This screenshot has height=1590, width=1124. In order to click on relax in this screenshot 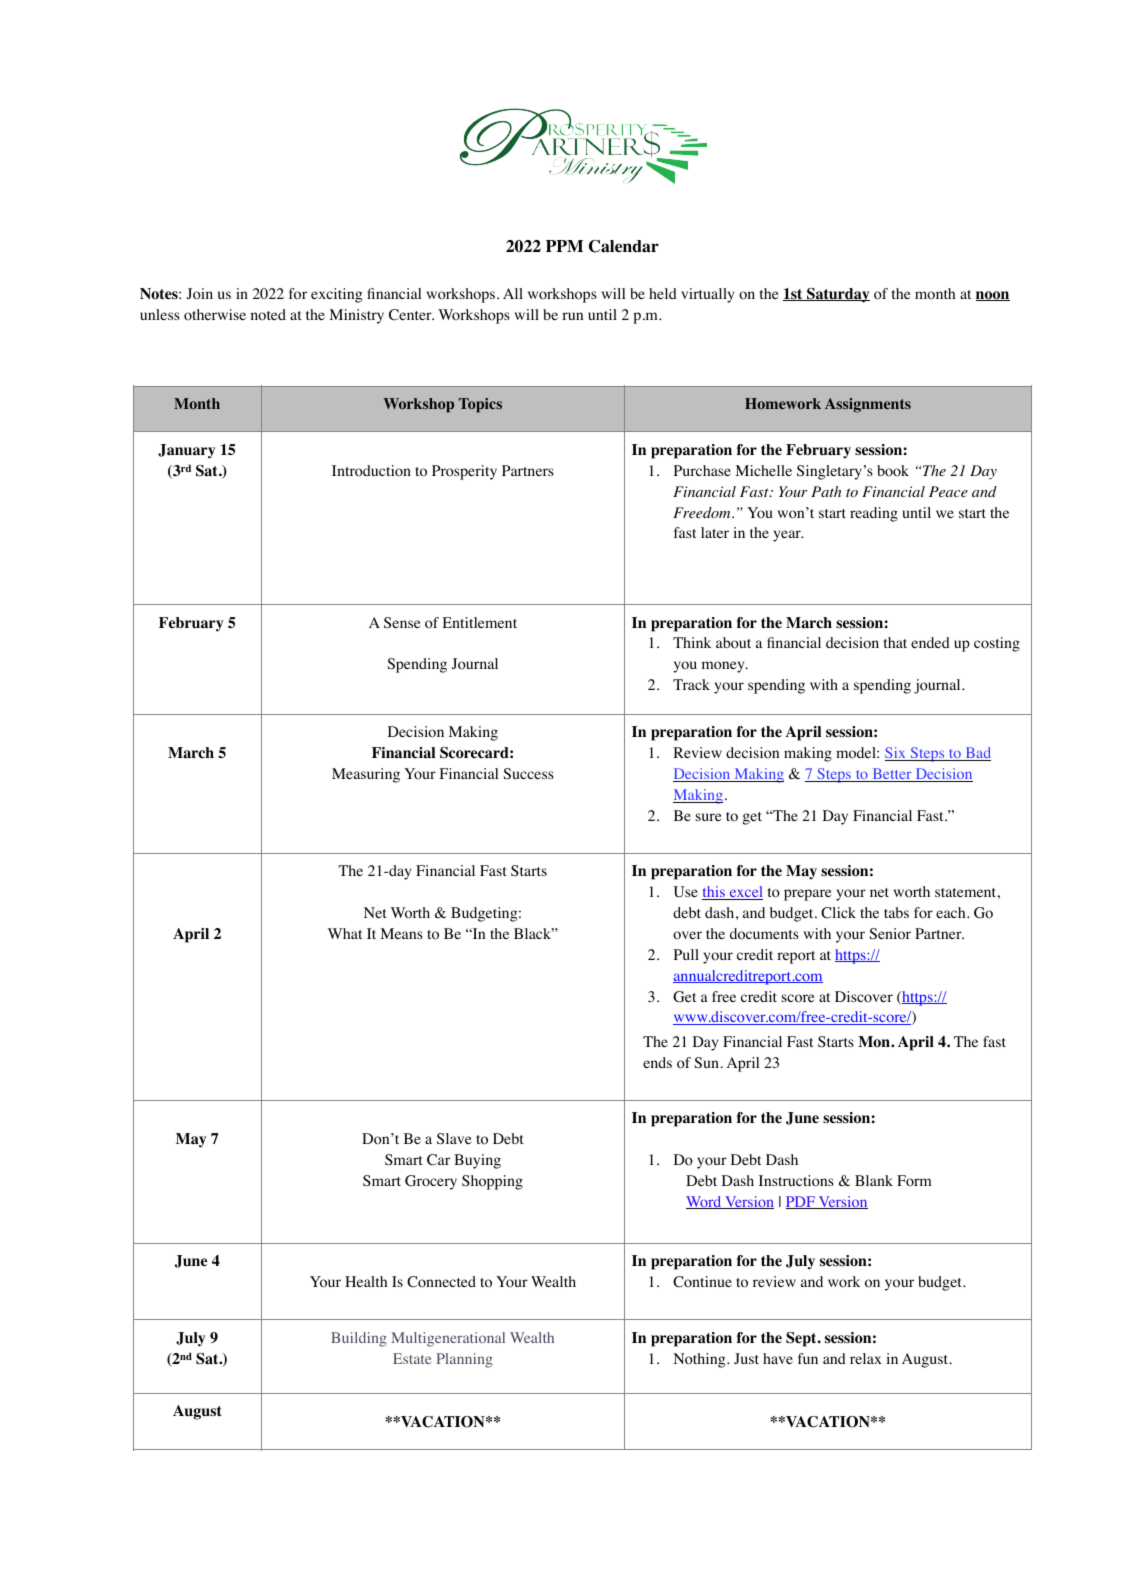, I will do `click(866, 1358)`.
